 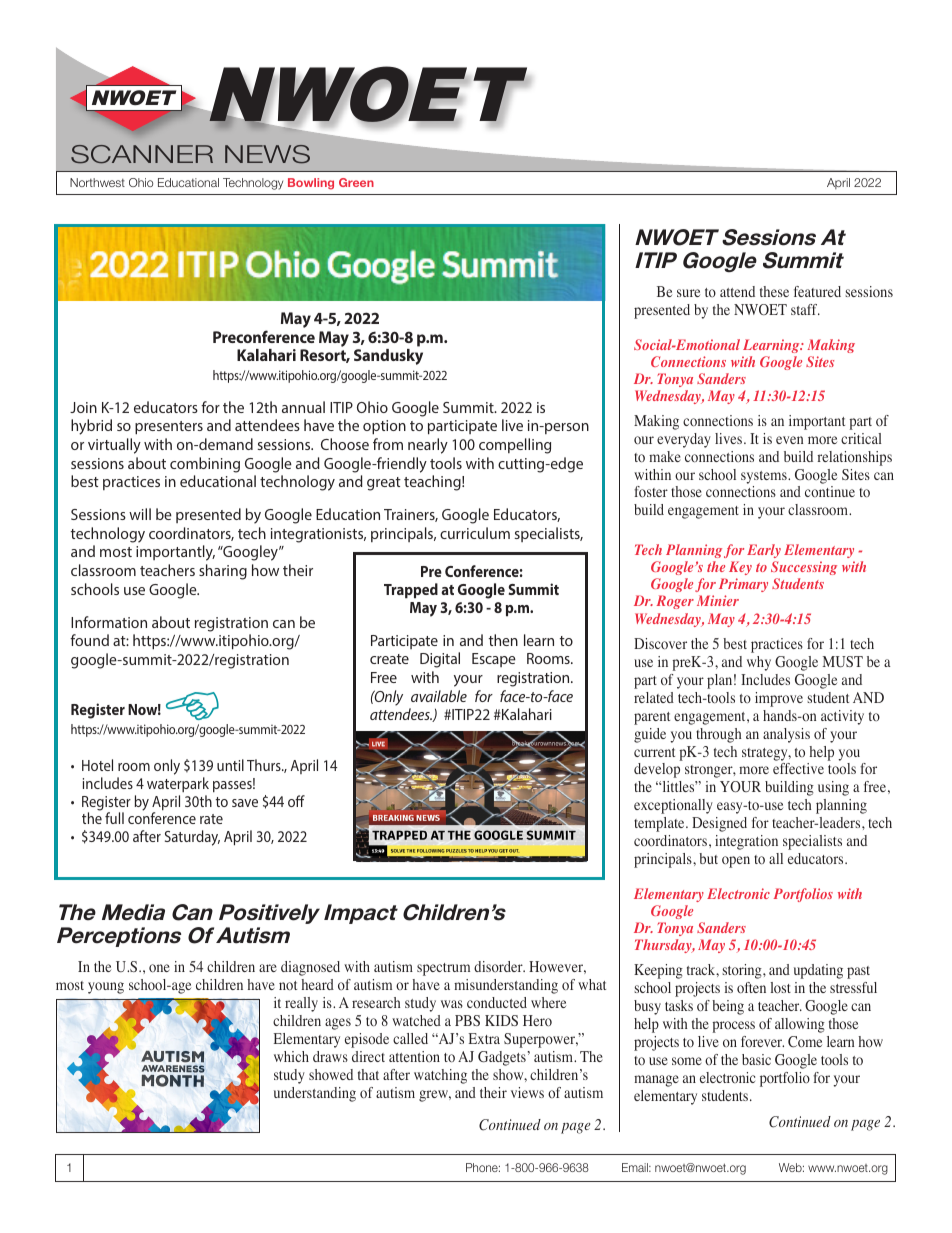 What do you see at coordinates (291, 1056) in the screenshot?
I see `which` at bounding box center [291, 1056].
